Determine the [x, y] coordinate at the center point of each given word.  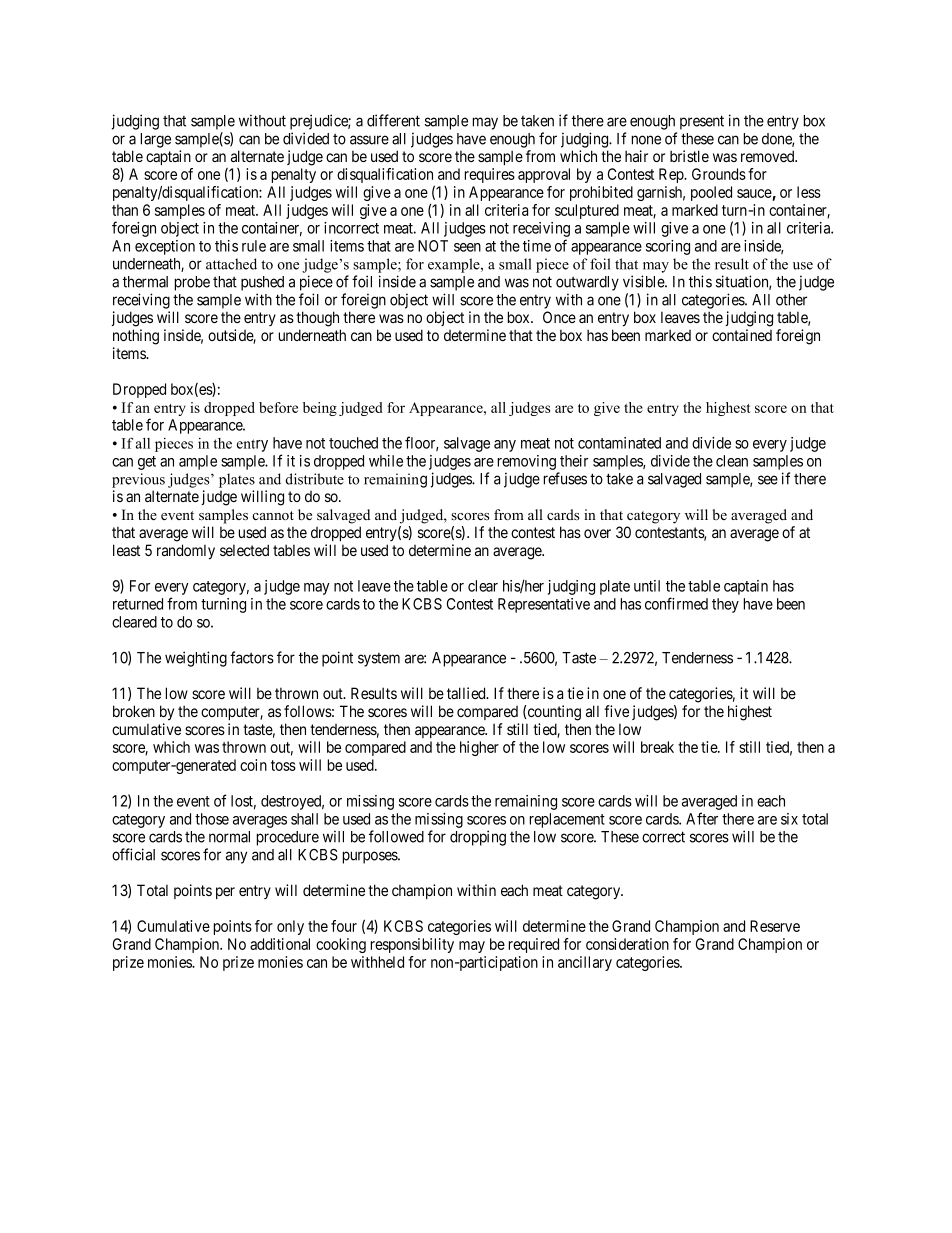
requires [490, 175]
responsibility [412, 945]
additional [280, 944]
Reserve [775, 926]
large [156, 140]
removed [769, 156]
